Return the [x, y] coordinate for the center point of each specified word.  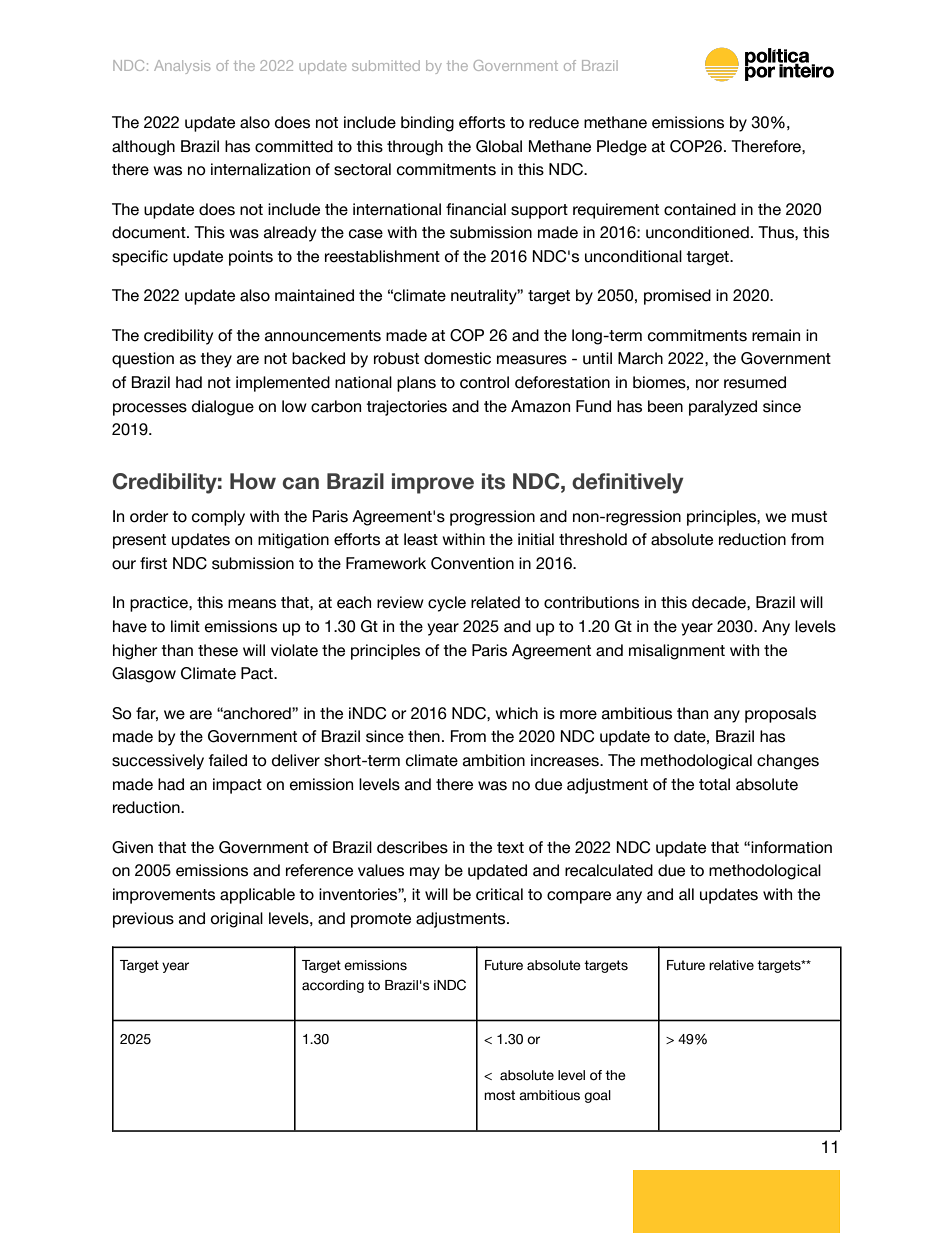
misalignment [677, 652]
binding [427, 124]
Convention [472, 563]
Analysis [182, 67]
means [252, 604]
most [499, 1095]
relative [731, 965]
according [333, 986]
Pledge [622, 148]
